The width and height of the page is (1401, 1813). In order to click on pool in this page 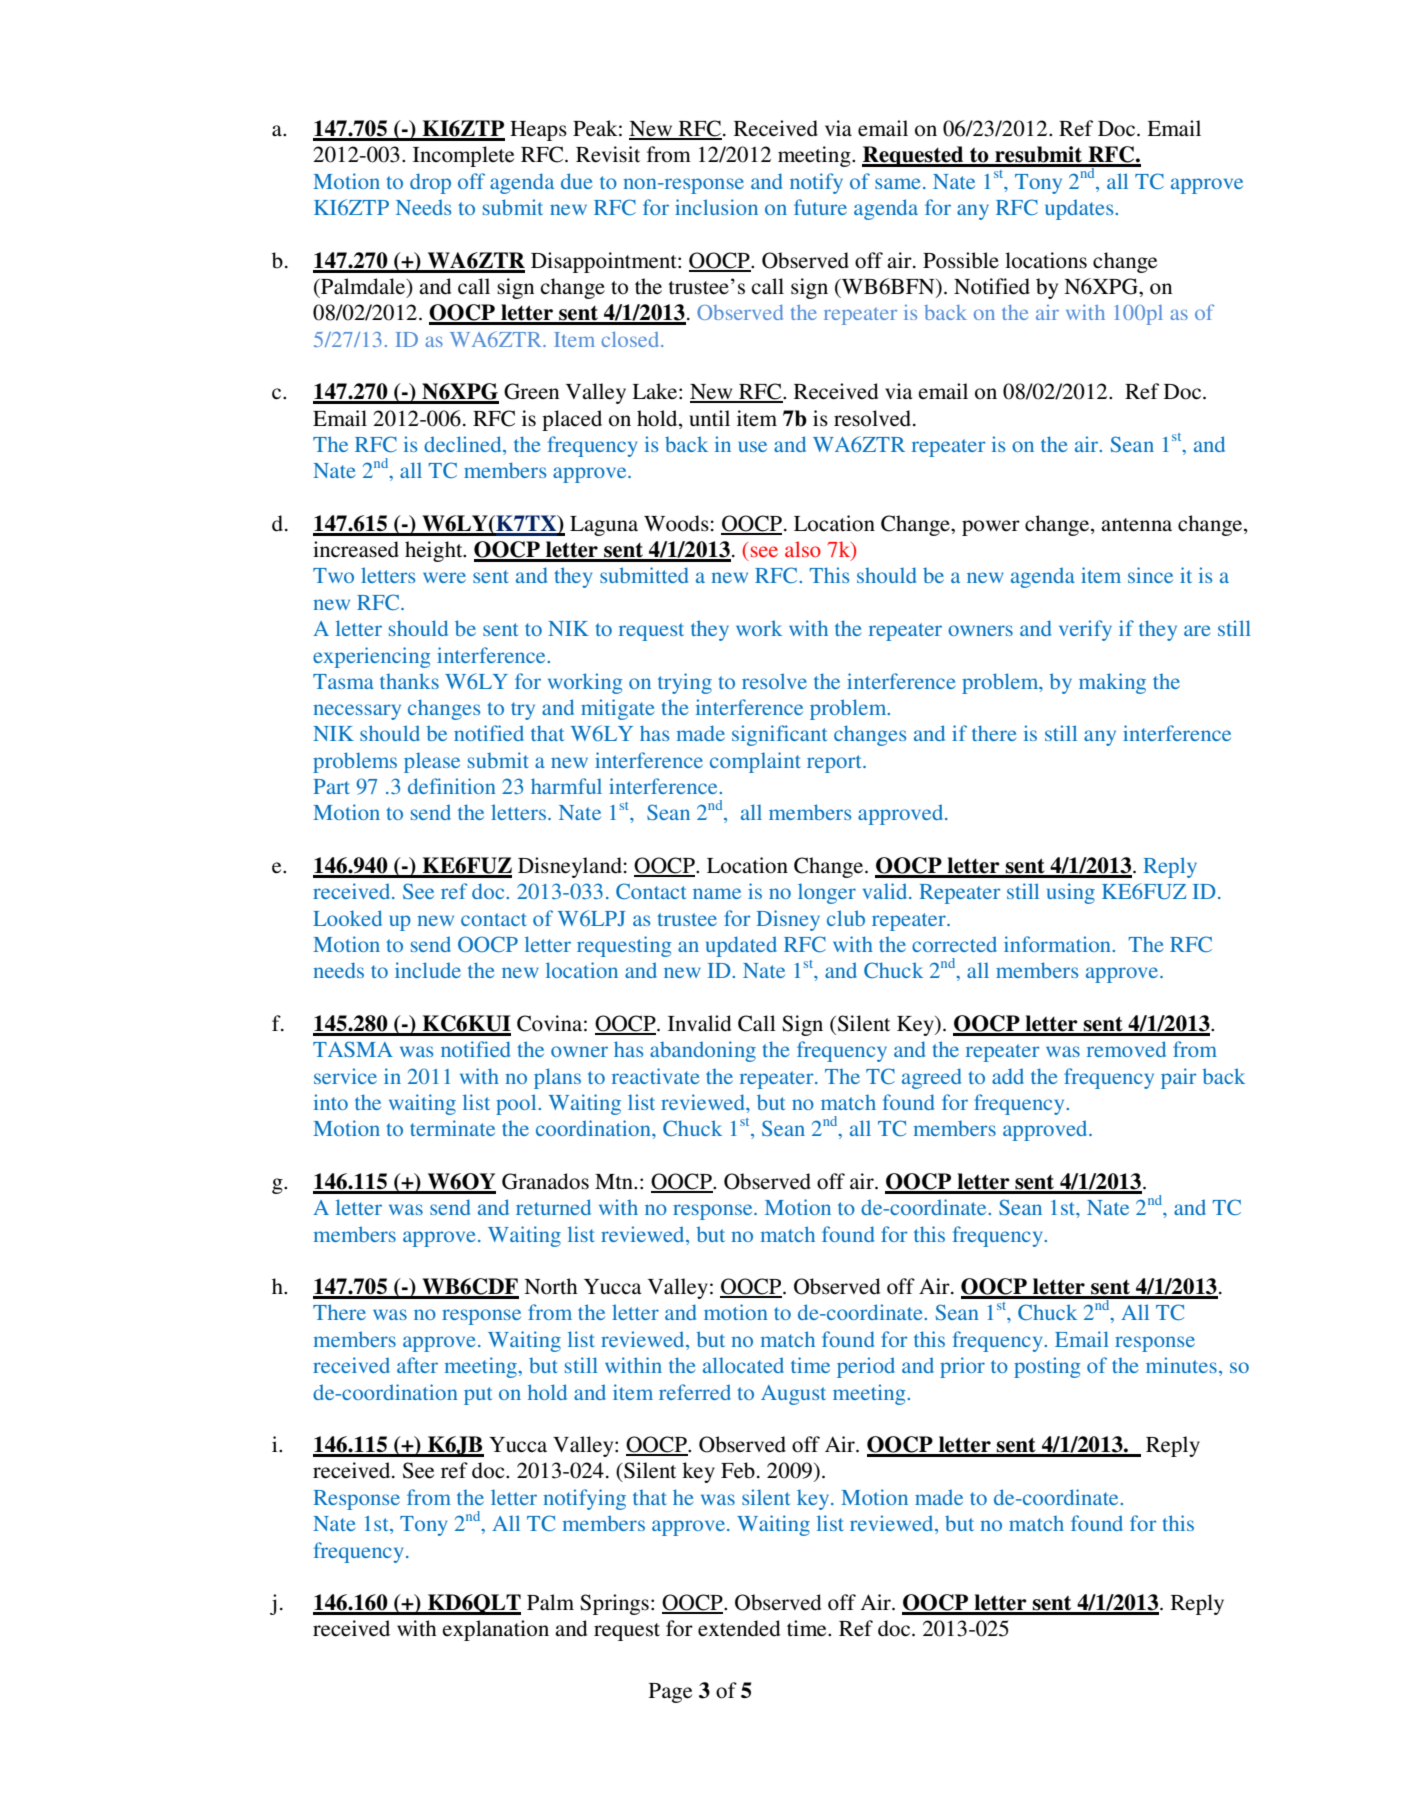, I will do `click(517, 1104)`.
